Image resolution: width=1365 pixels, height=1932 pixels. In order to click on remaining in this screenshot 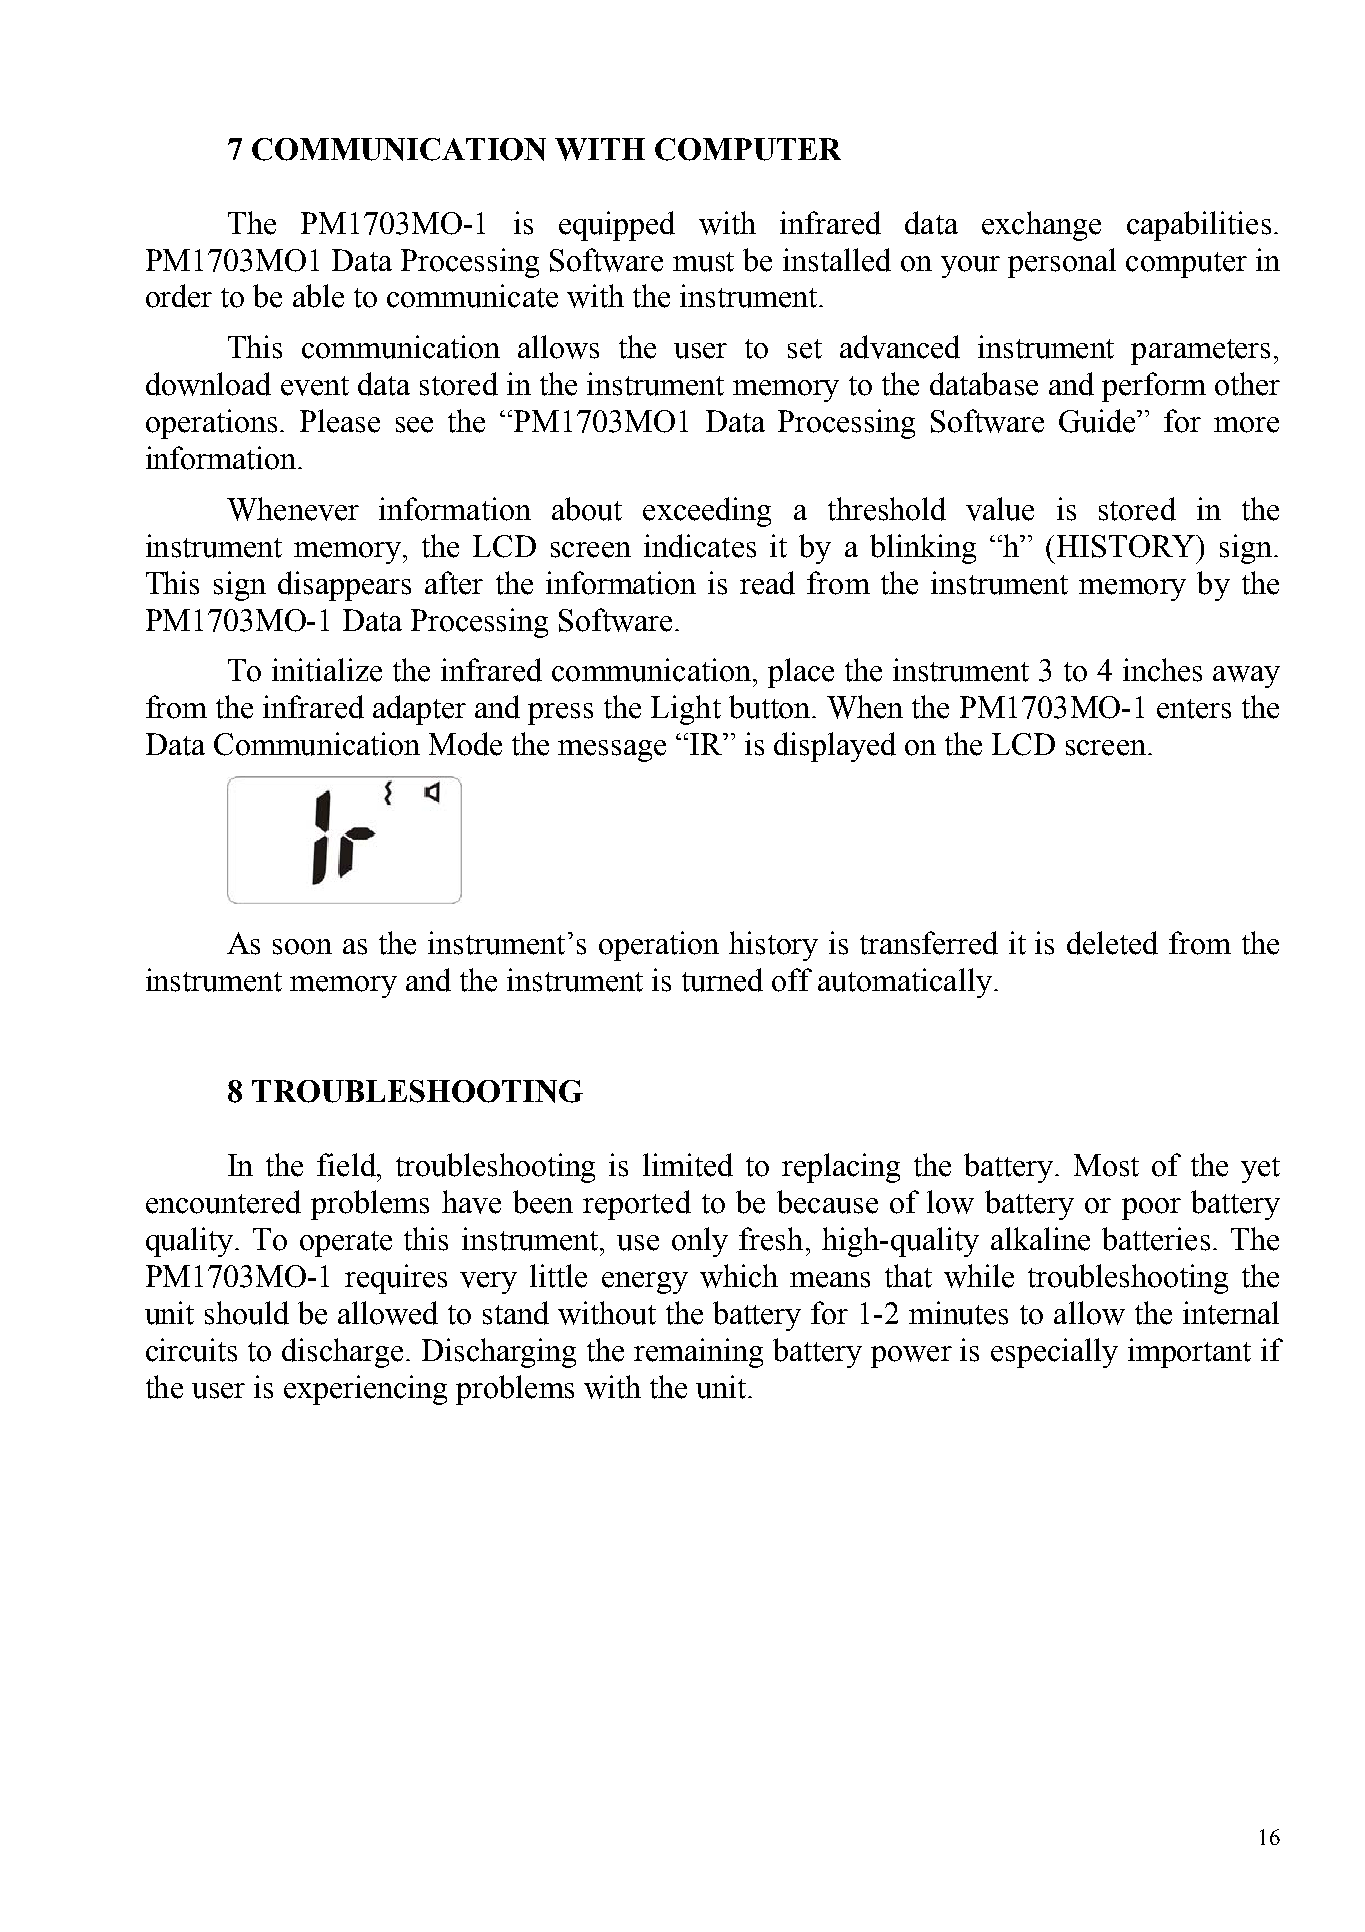, I will do `click(698, 1353)`.
